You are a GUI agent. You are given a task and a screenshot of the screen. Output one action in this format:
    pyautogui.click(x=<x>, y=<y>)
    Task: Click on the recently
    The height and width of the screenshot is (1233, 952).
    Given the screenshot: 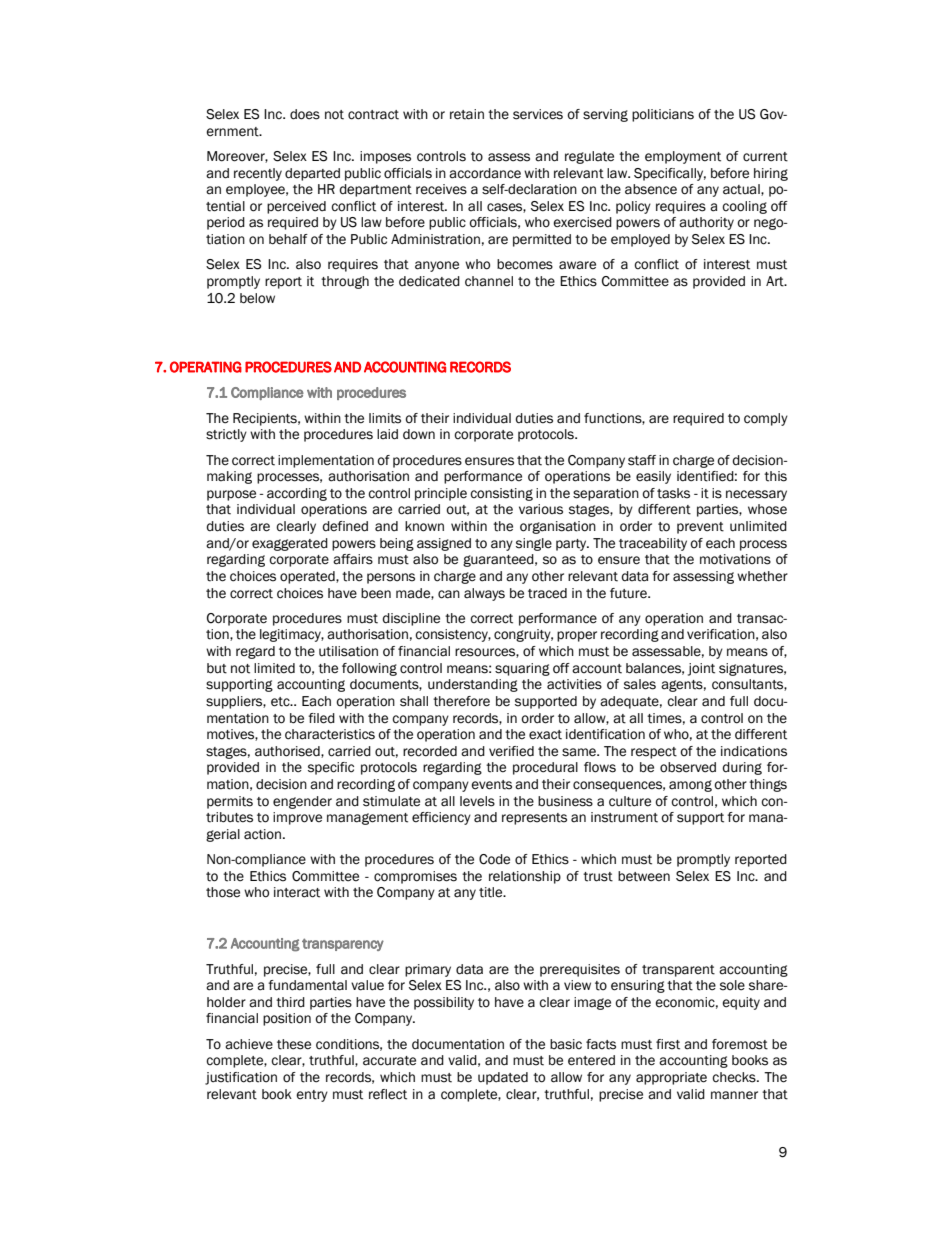 What is the action you would take?
    pyautogui.click(x=258, y=174)
